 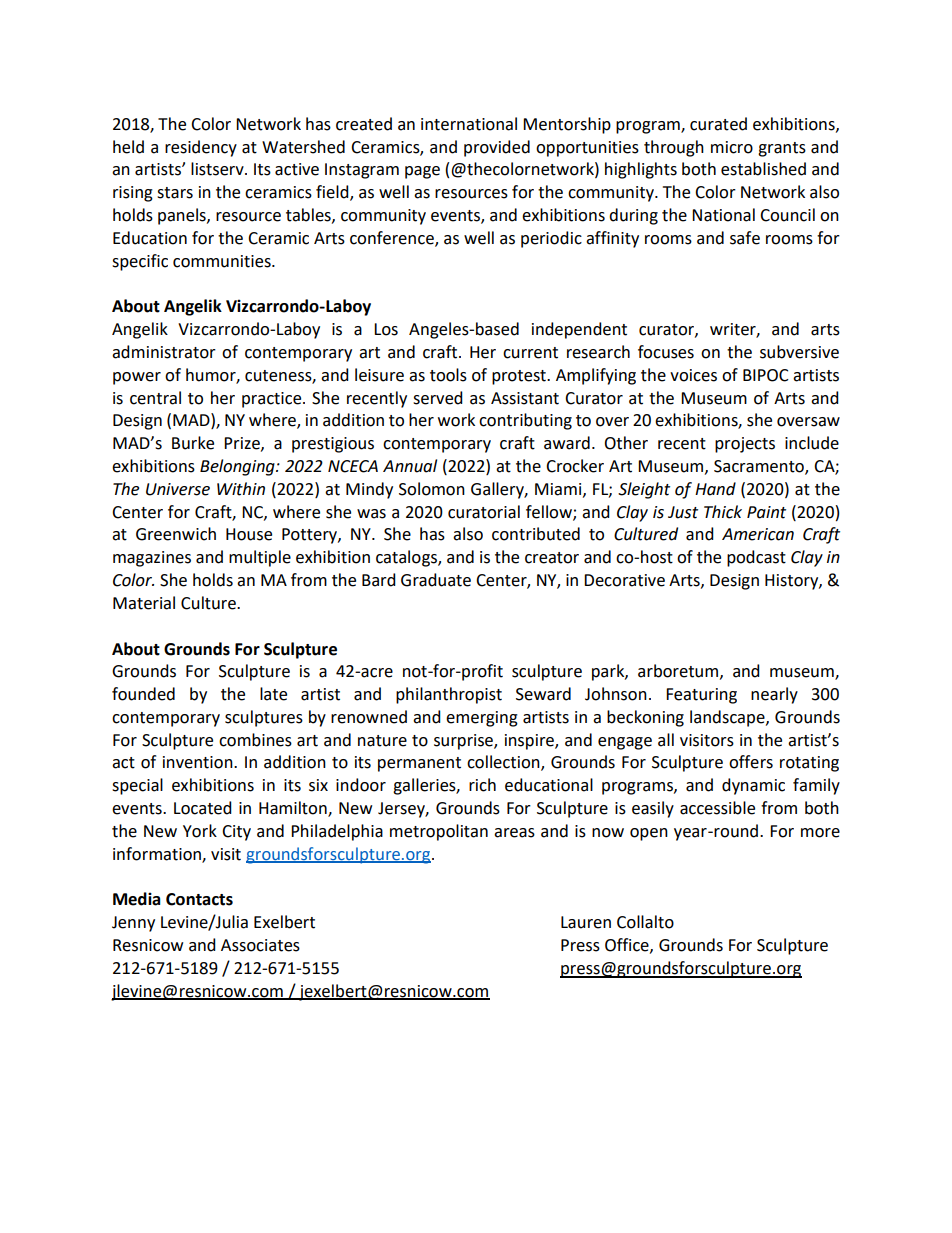 I want to click on more, so click(x=820, y=833).
